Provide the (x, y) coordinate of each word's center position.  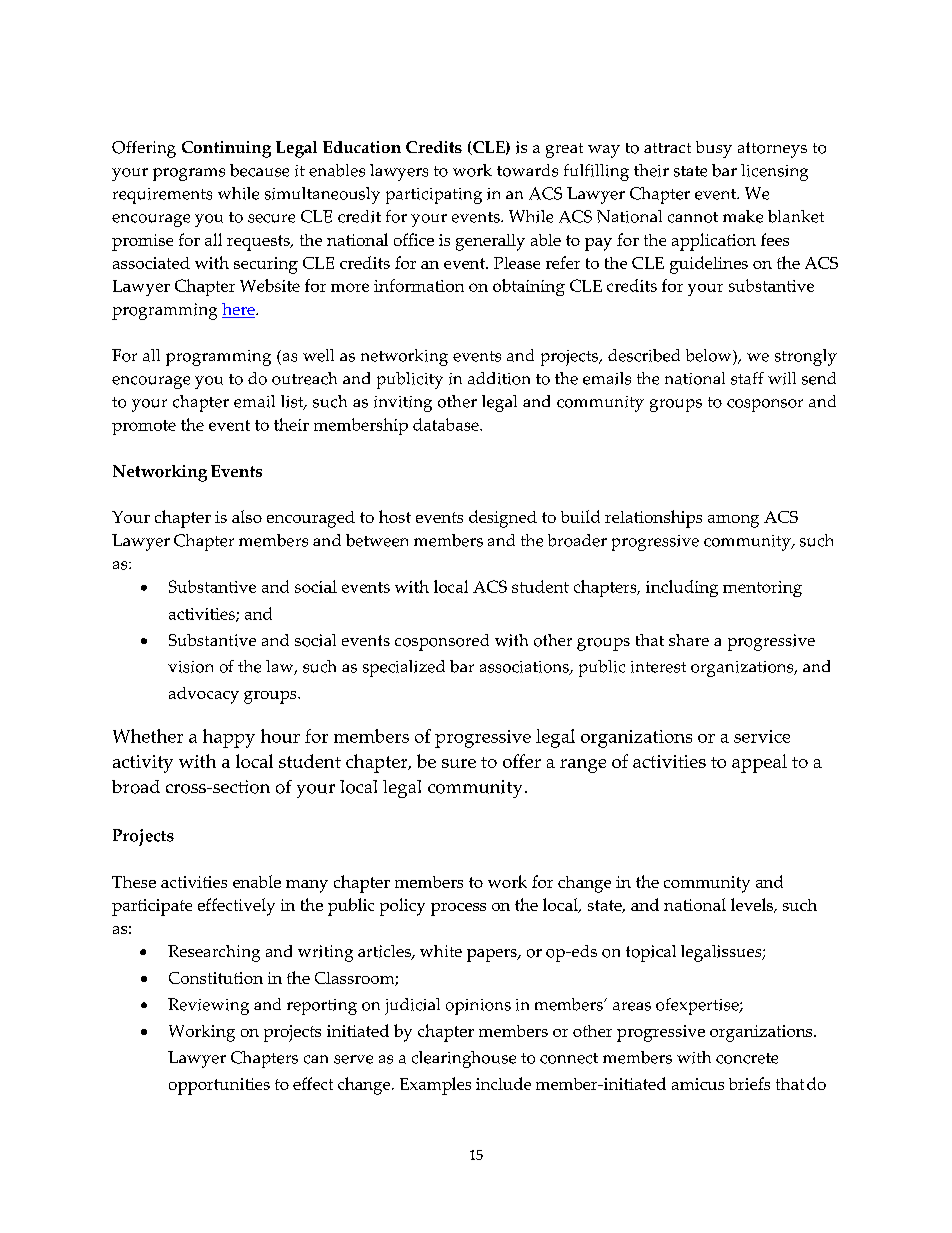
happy (229, 738)
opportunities (219, 1086)
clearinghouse (464, 1059)
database (447, 424)
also (247, 516)
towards (527, 170)
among (733, 521)
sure (459, 763)
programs (189, 174)
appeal (759, 763)
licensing (774, 172)
